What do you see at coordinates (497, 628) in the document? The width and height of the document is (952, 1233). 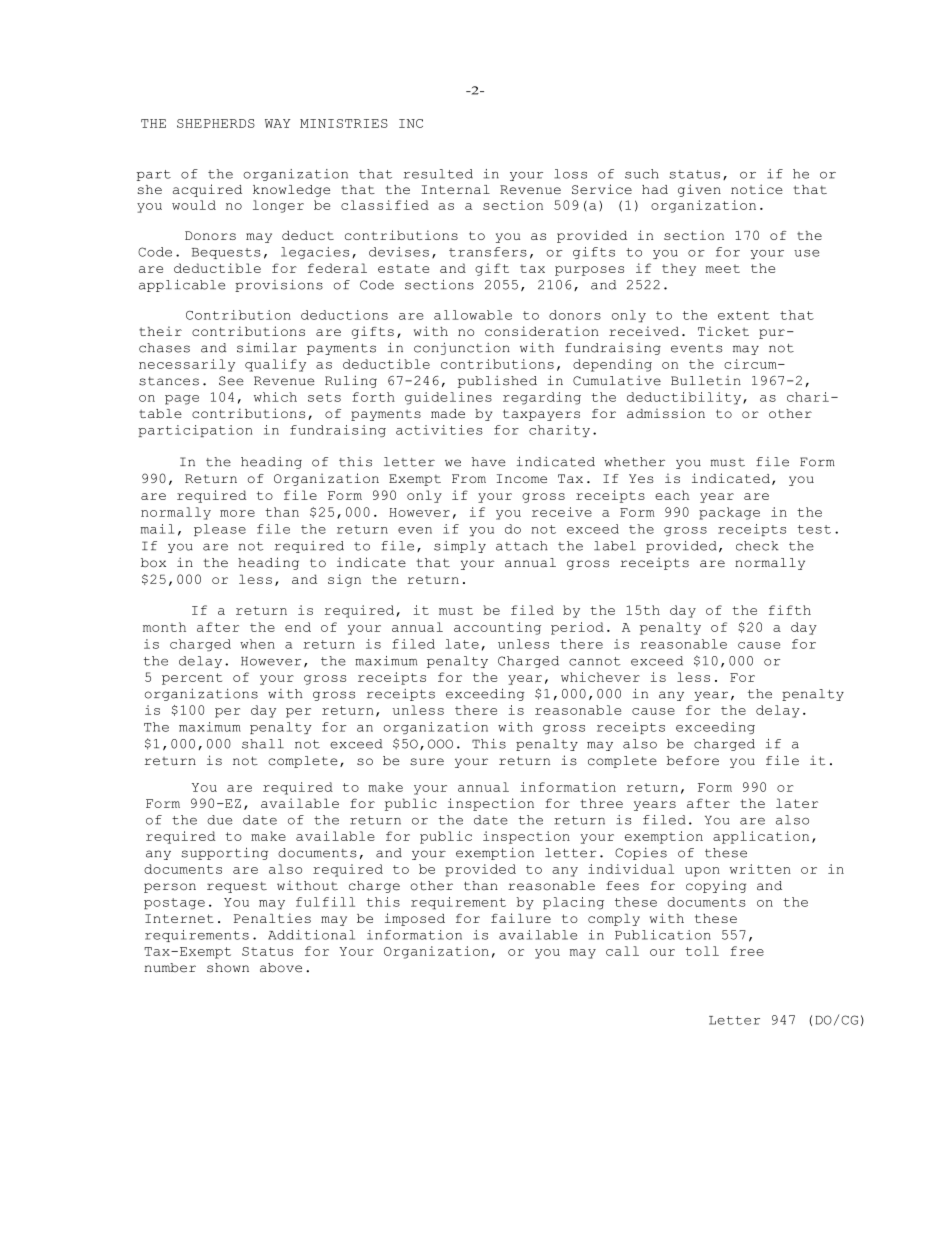 I see `accounting` at bounding box center [497, 628].
